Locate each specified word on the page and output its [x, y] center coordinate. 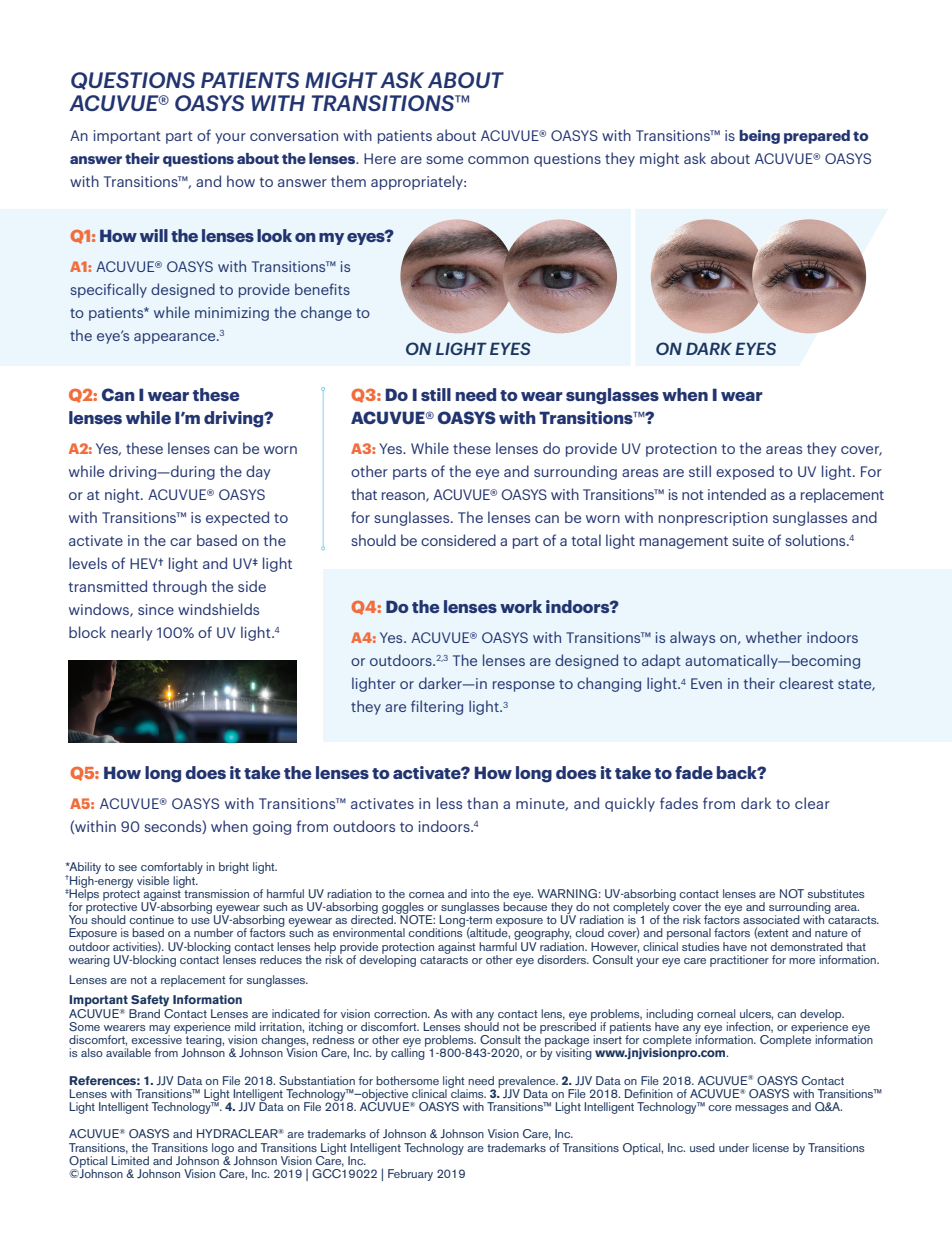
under [734, 1147]
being [759, 137]
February [410, 1175]
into [480, 893]
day [258, 472]
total [586, 540]
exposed [745, 472]
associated [771, 919]
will [154, 235]
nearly [132, 633]
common [498, 160]
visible [153, 880]
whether [774, 637]
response [524, 686]
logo [224, 1150]
